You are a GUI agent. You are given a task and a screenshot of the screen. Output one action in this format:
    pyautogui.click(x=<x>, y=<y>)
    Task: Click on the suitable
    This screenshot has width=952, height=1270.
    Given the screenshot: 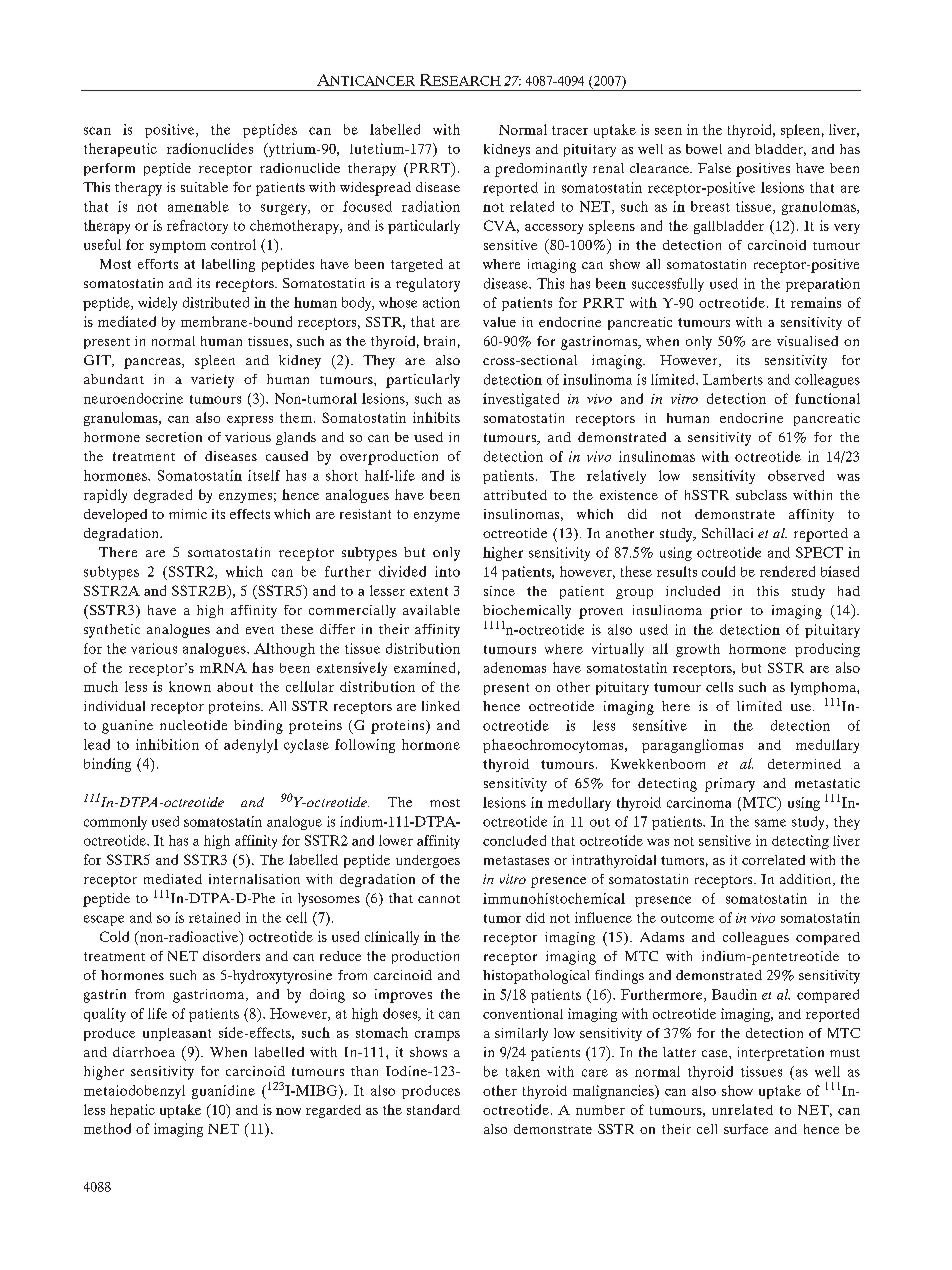 What is the action you would take?
    pyautogui.click(x=204, y=187)
